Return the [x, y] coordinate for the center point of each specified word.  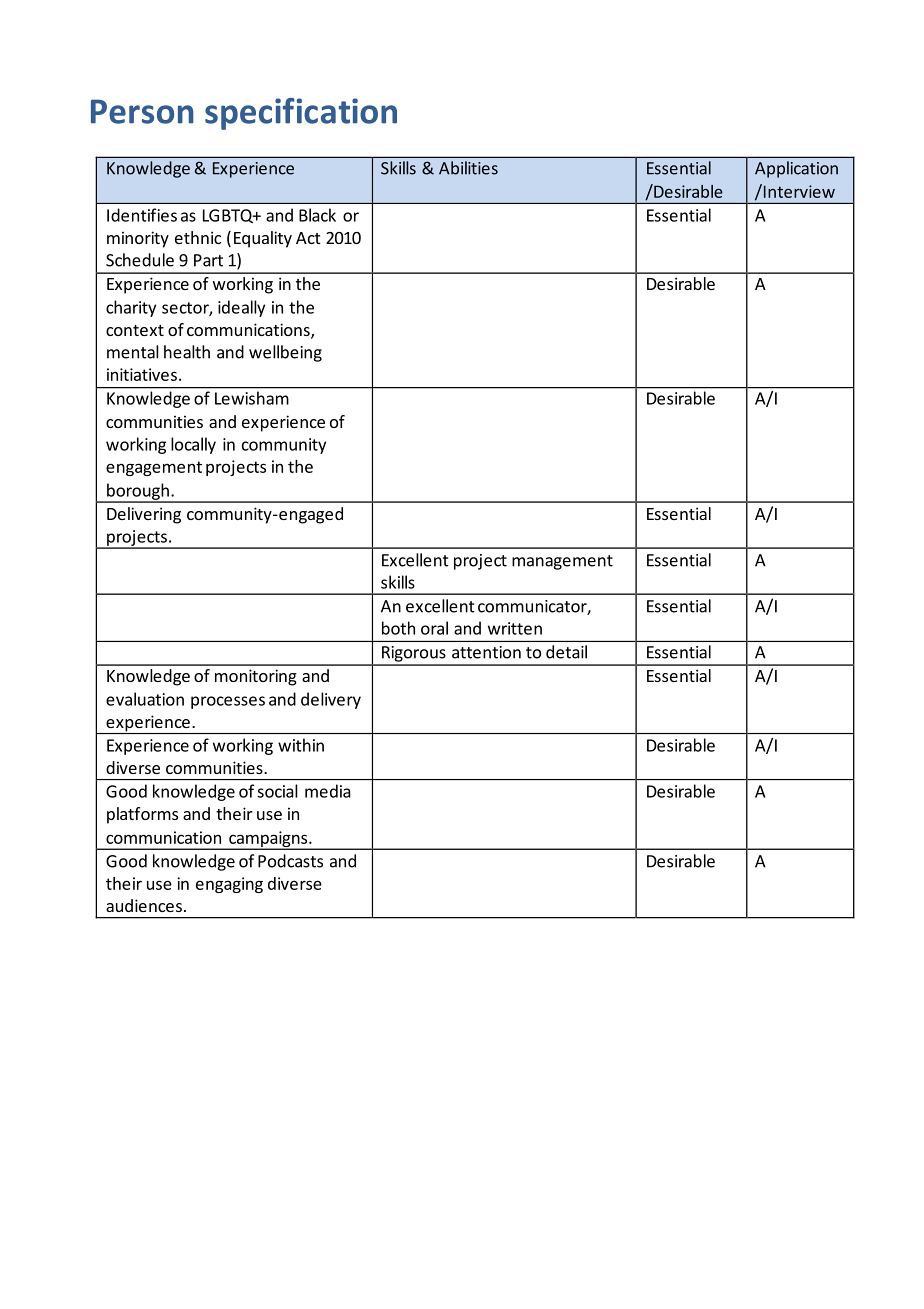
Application [796, 169]
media [328, 791]
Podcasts [290, 861]
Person [142, 111]
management [562, 562]
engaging [229, 885]
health [187, 352]
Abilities [468, 168]
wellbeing [285, 353]
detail [566, 652]
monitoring [256, 677]
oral [434, 628]
